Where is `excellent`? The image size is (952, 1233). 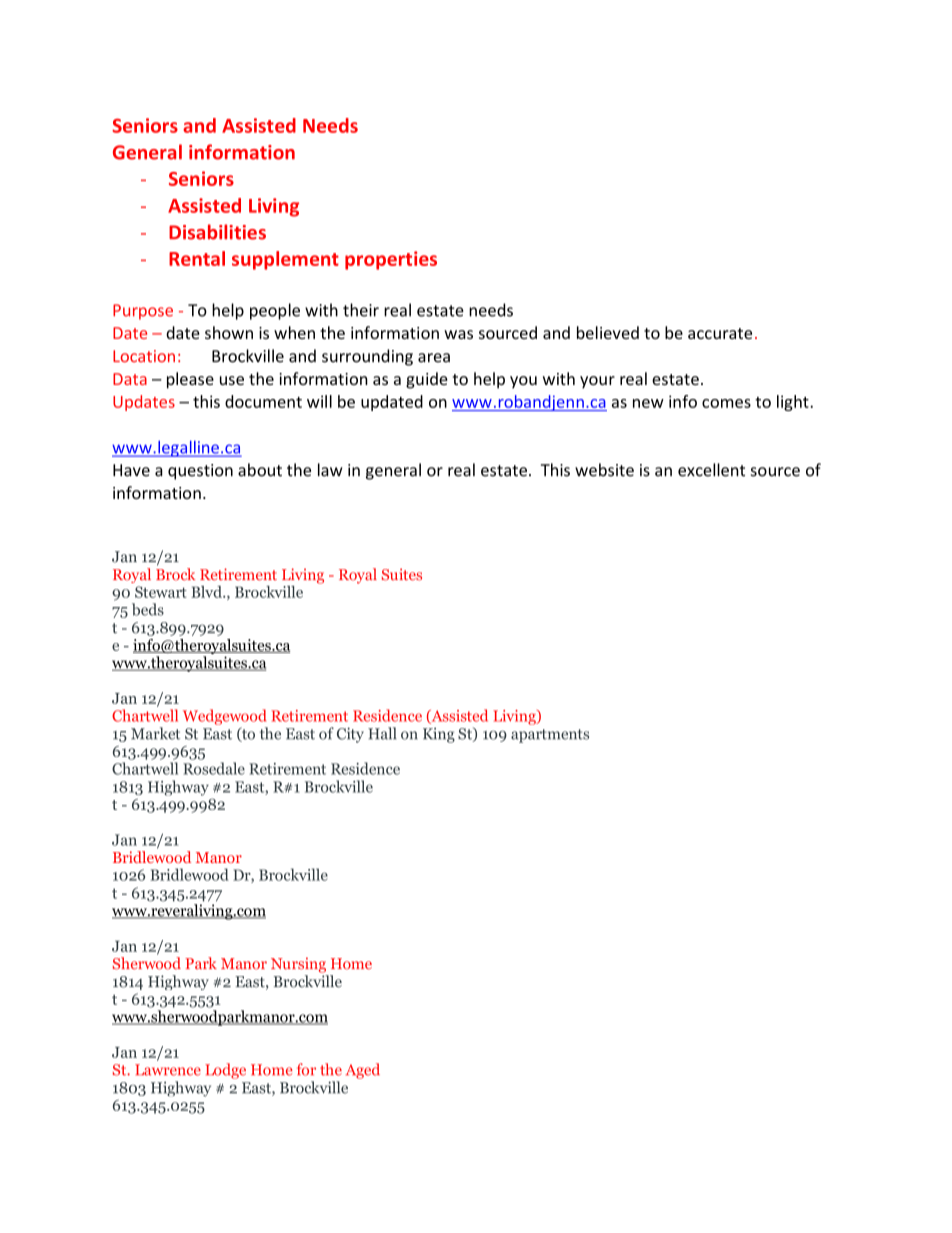 excellent is located at coordinates (711, 470).
